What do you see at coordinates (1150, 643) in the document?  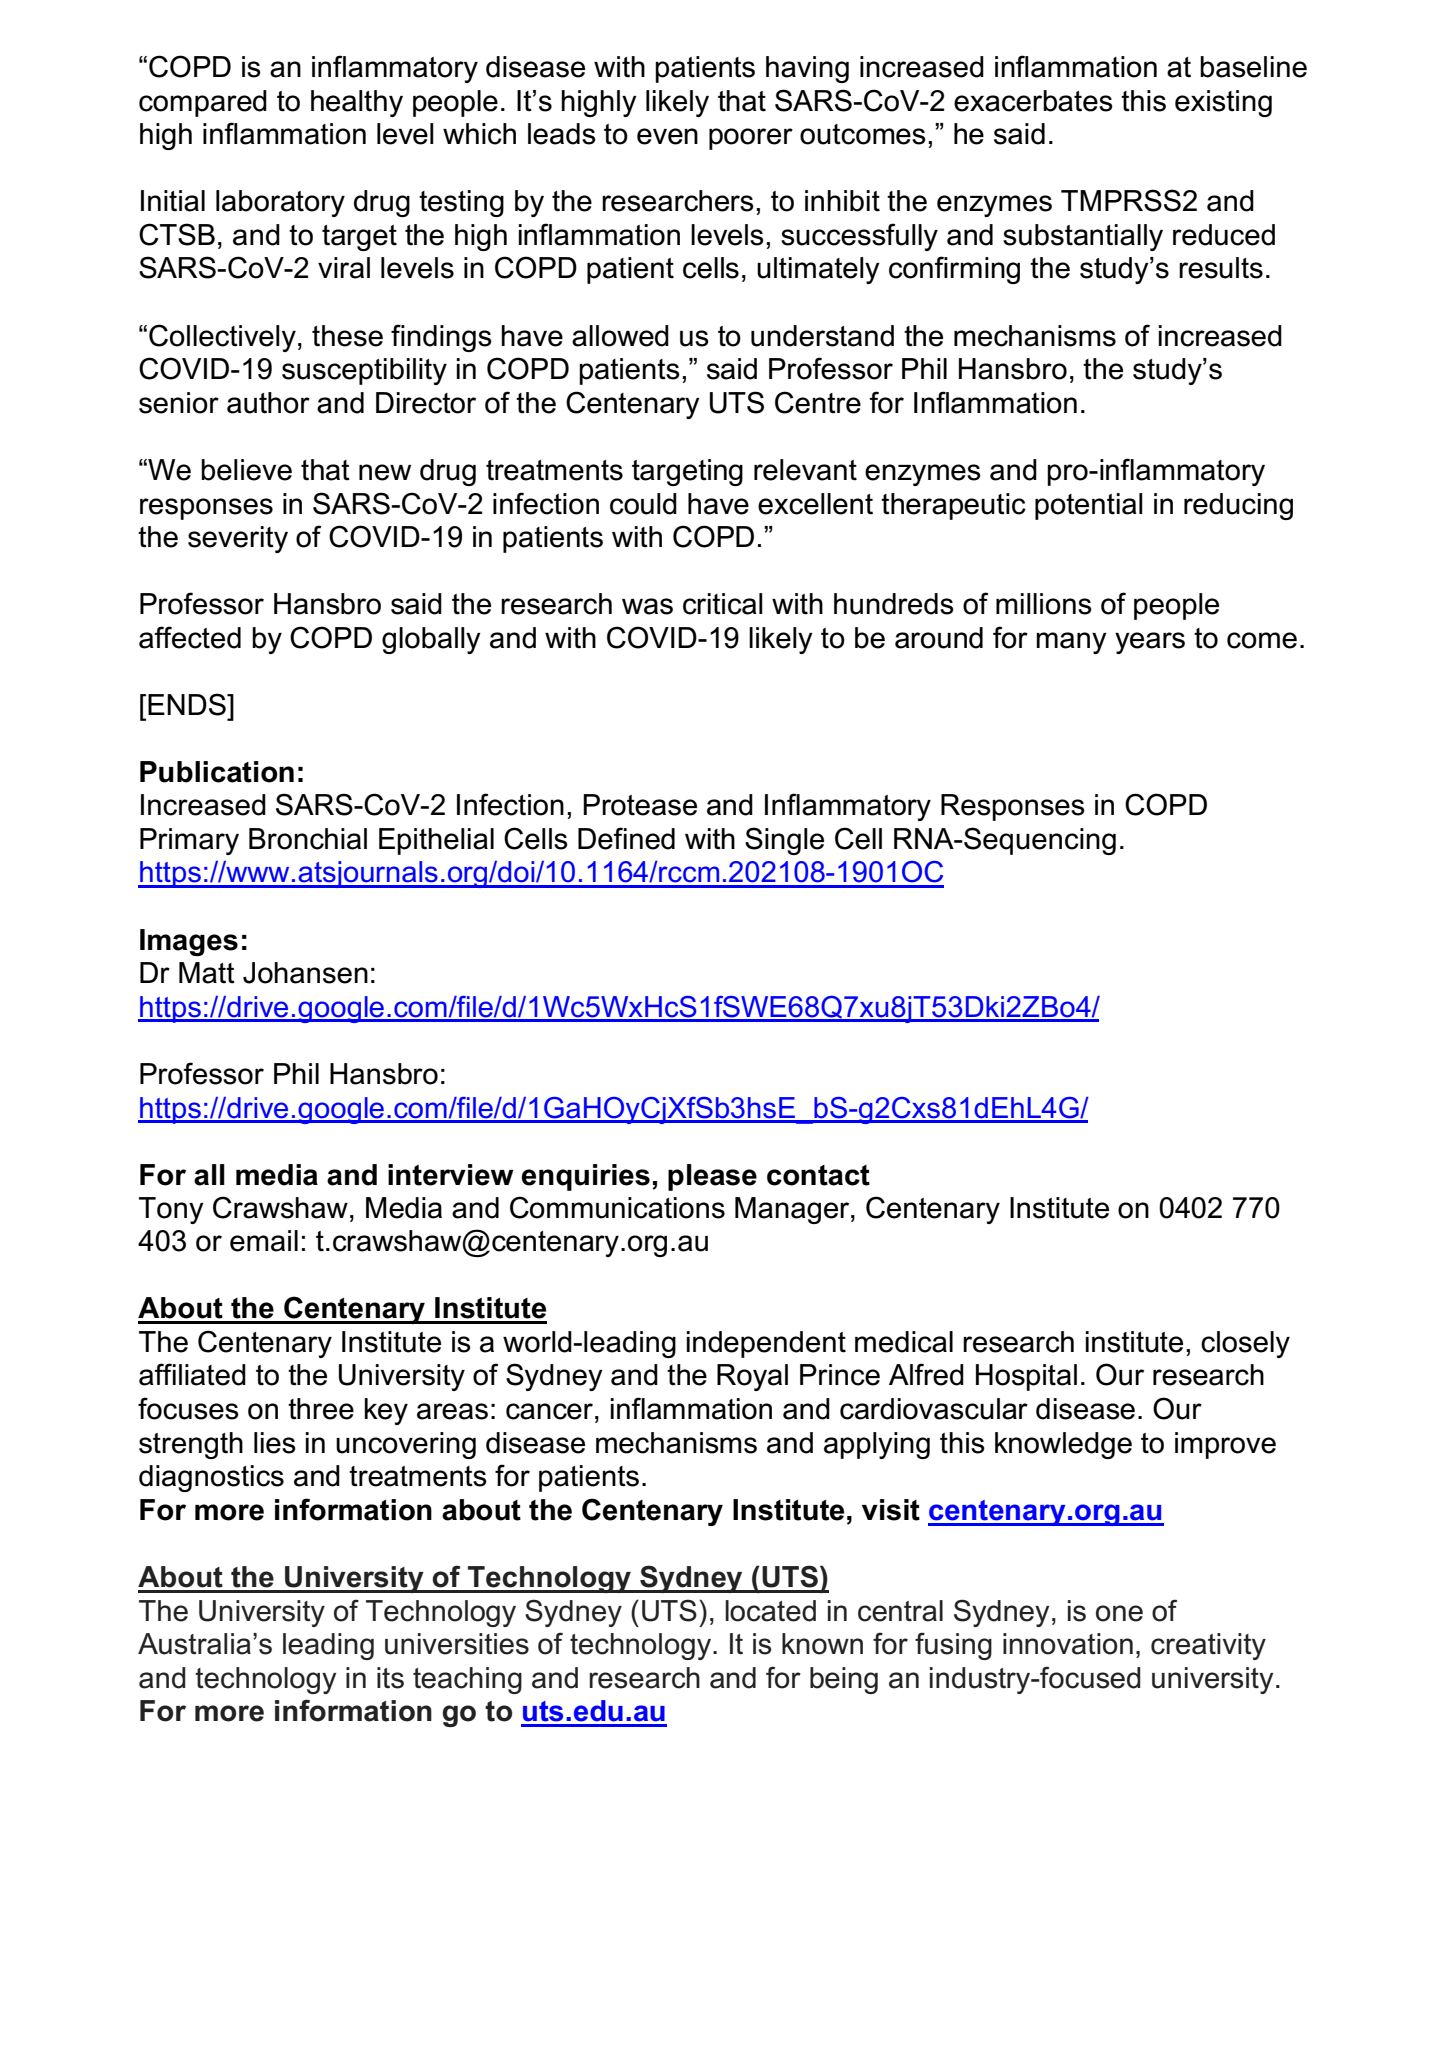 I see `years` at bounding box center [1150, 643].
